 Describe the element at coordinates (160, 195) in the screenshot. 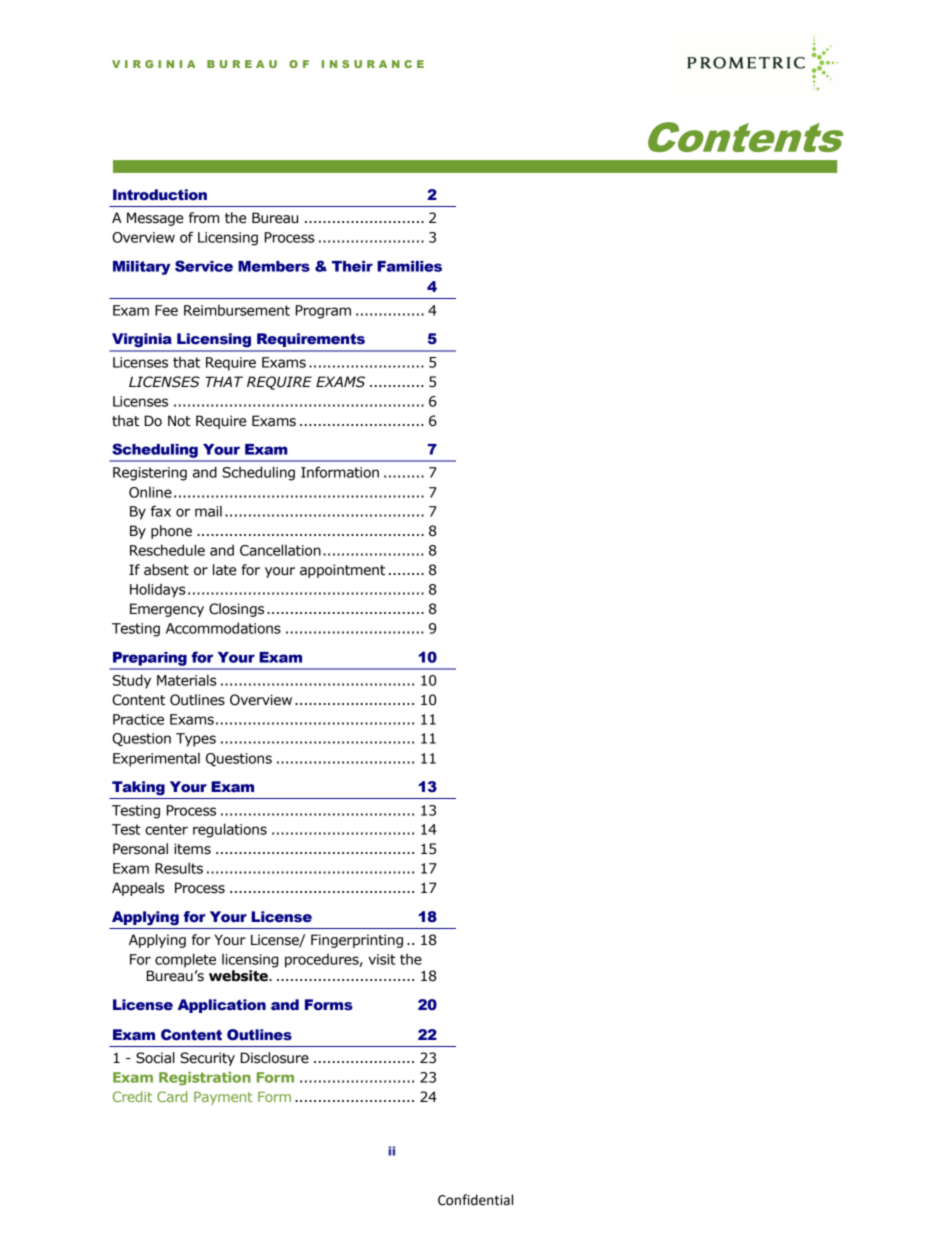

I see `Introduction` at that location.
